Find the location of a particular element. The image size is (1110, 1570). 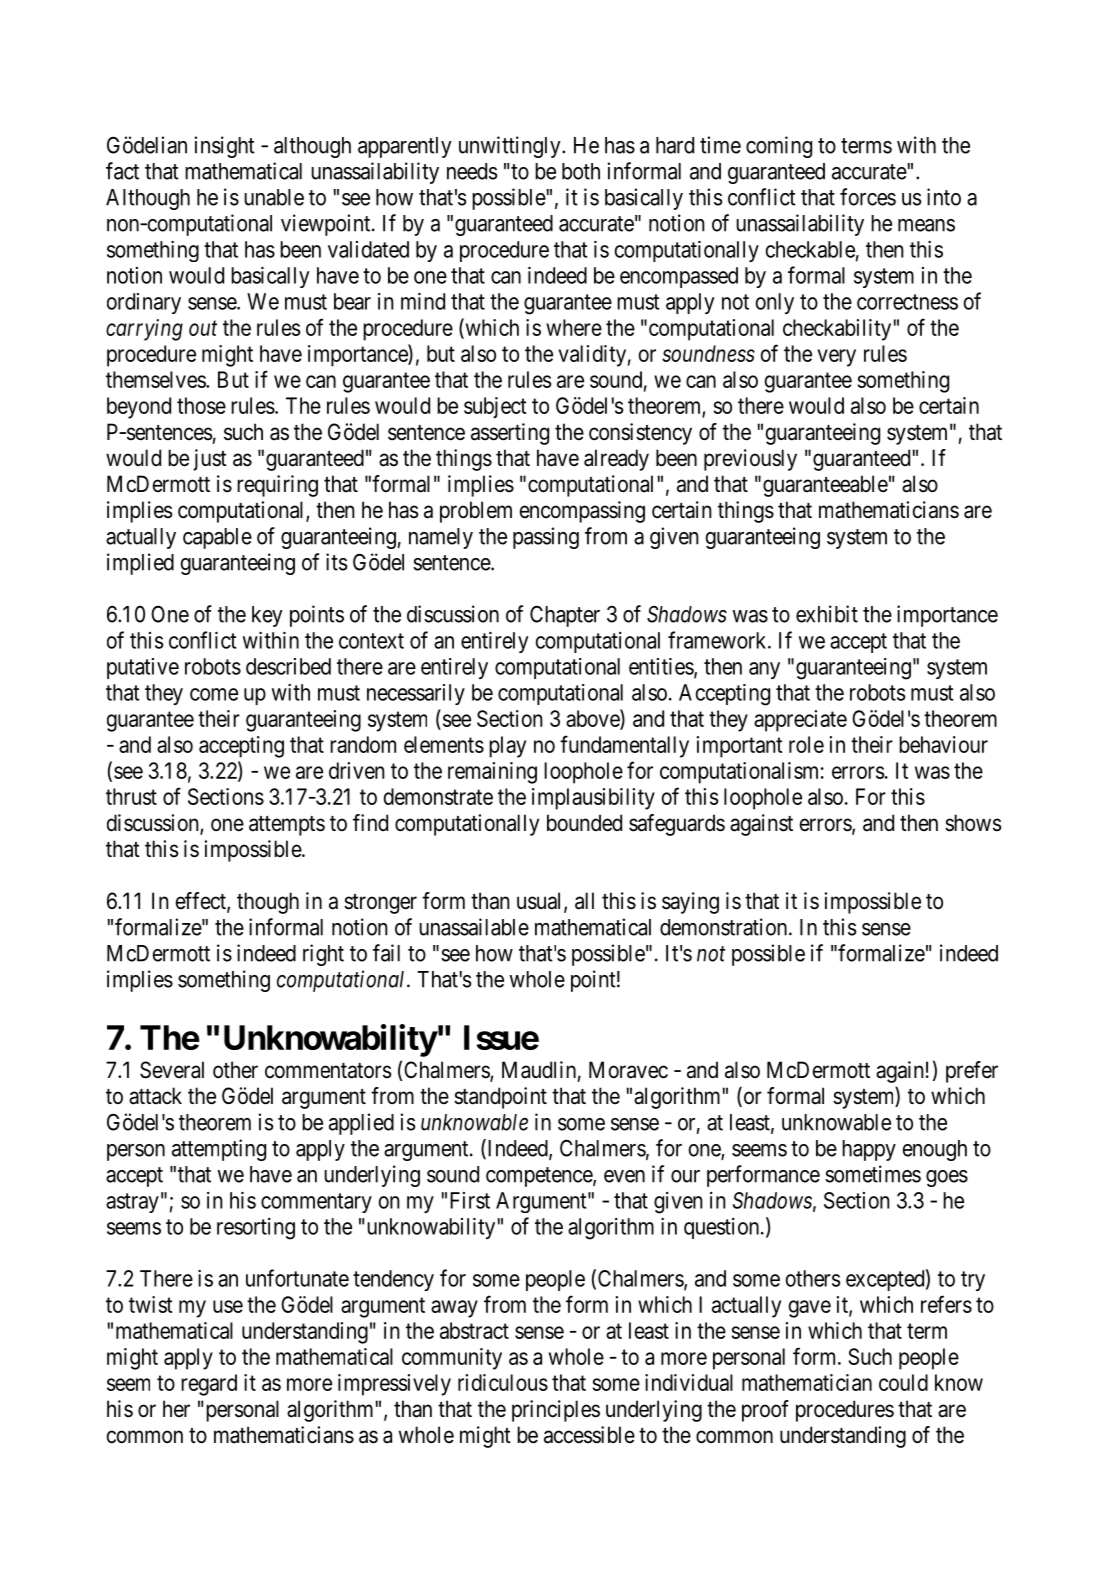

previously is located at coordinates (750, 460).
